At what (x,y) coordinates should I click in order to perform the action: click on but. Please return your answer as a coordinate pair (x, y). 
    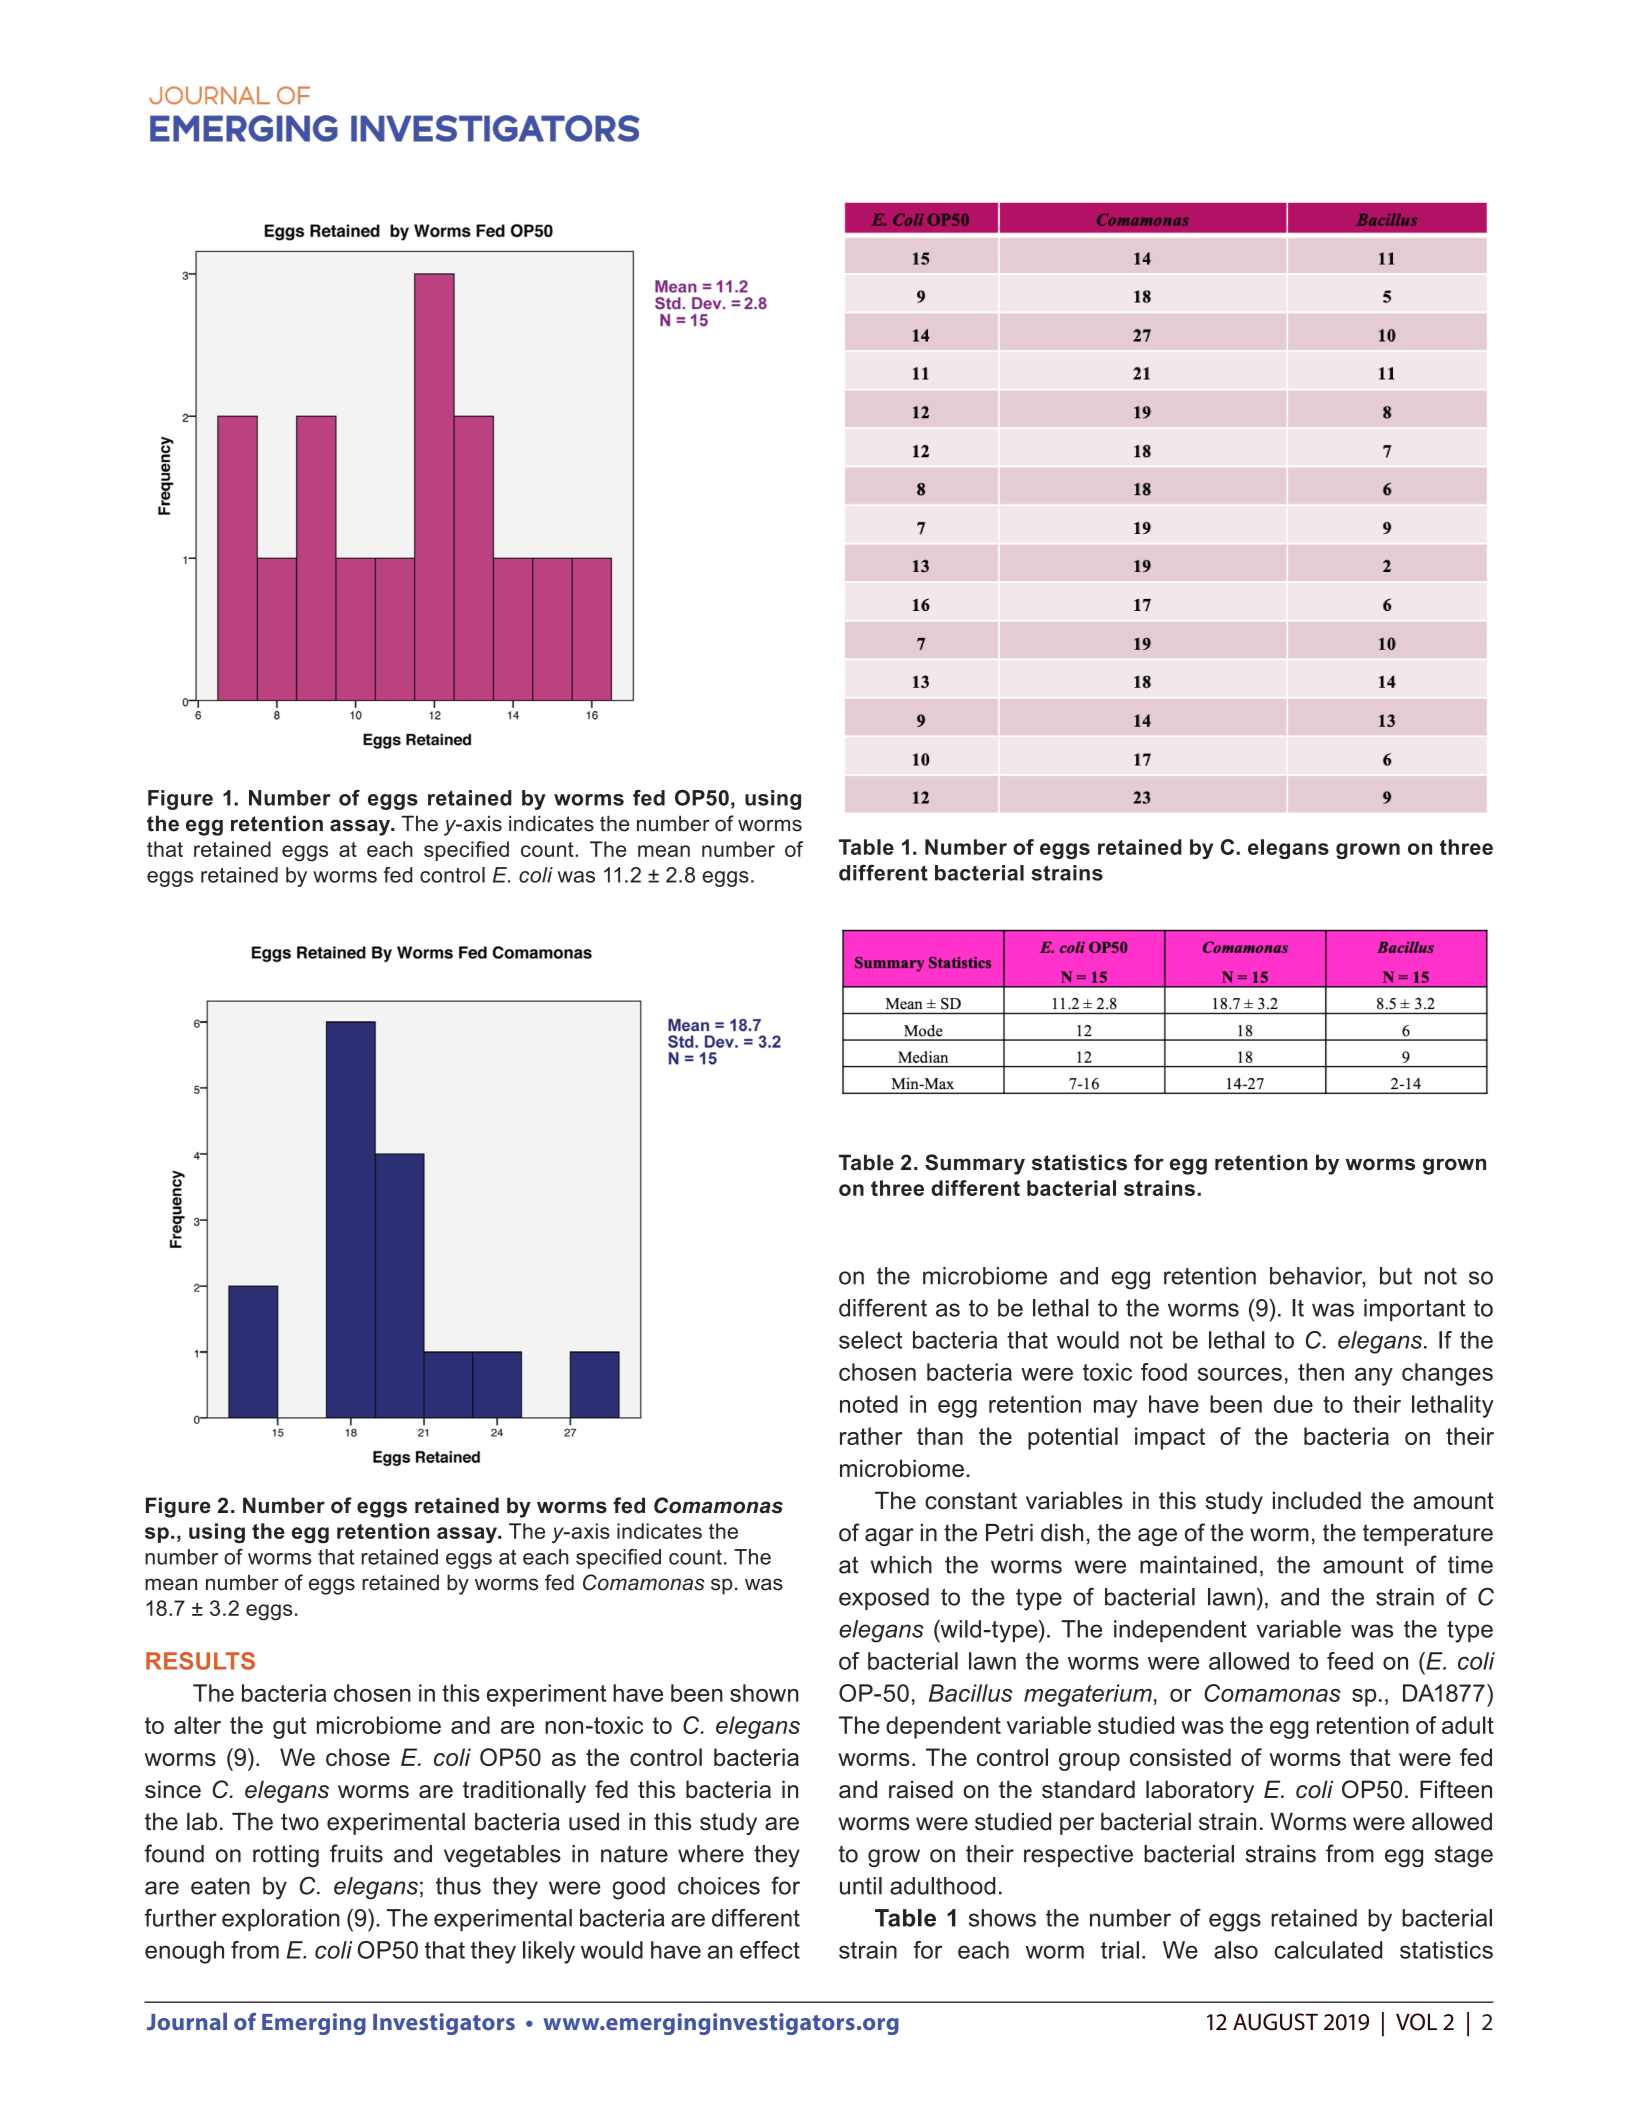
    Looking at the image, I should click on (1396, 1276).
